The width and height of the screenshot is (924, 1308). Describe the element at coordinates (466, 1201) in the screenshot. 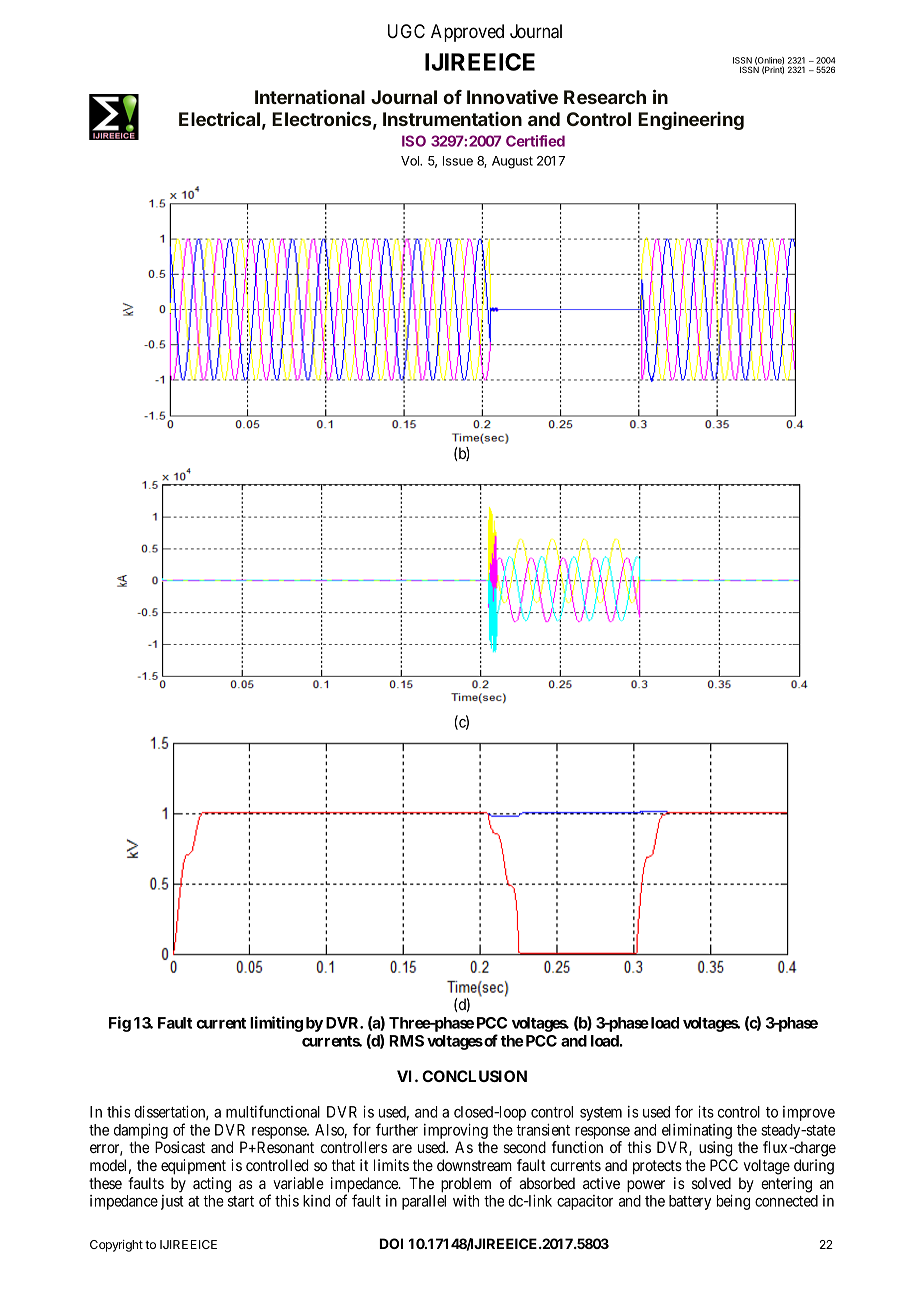

I see `with` at that location.
